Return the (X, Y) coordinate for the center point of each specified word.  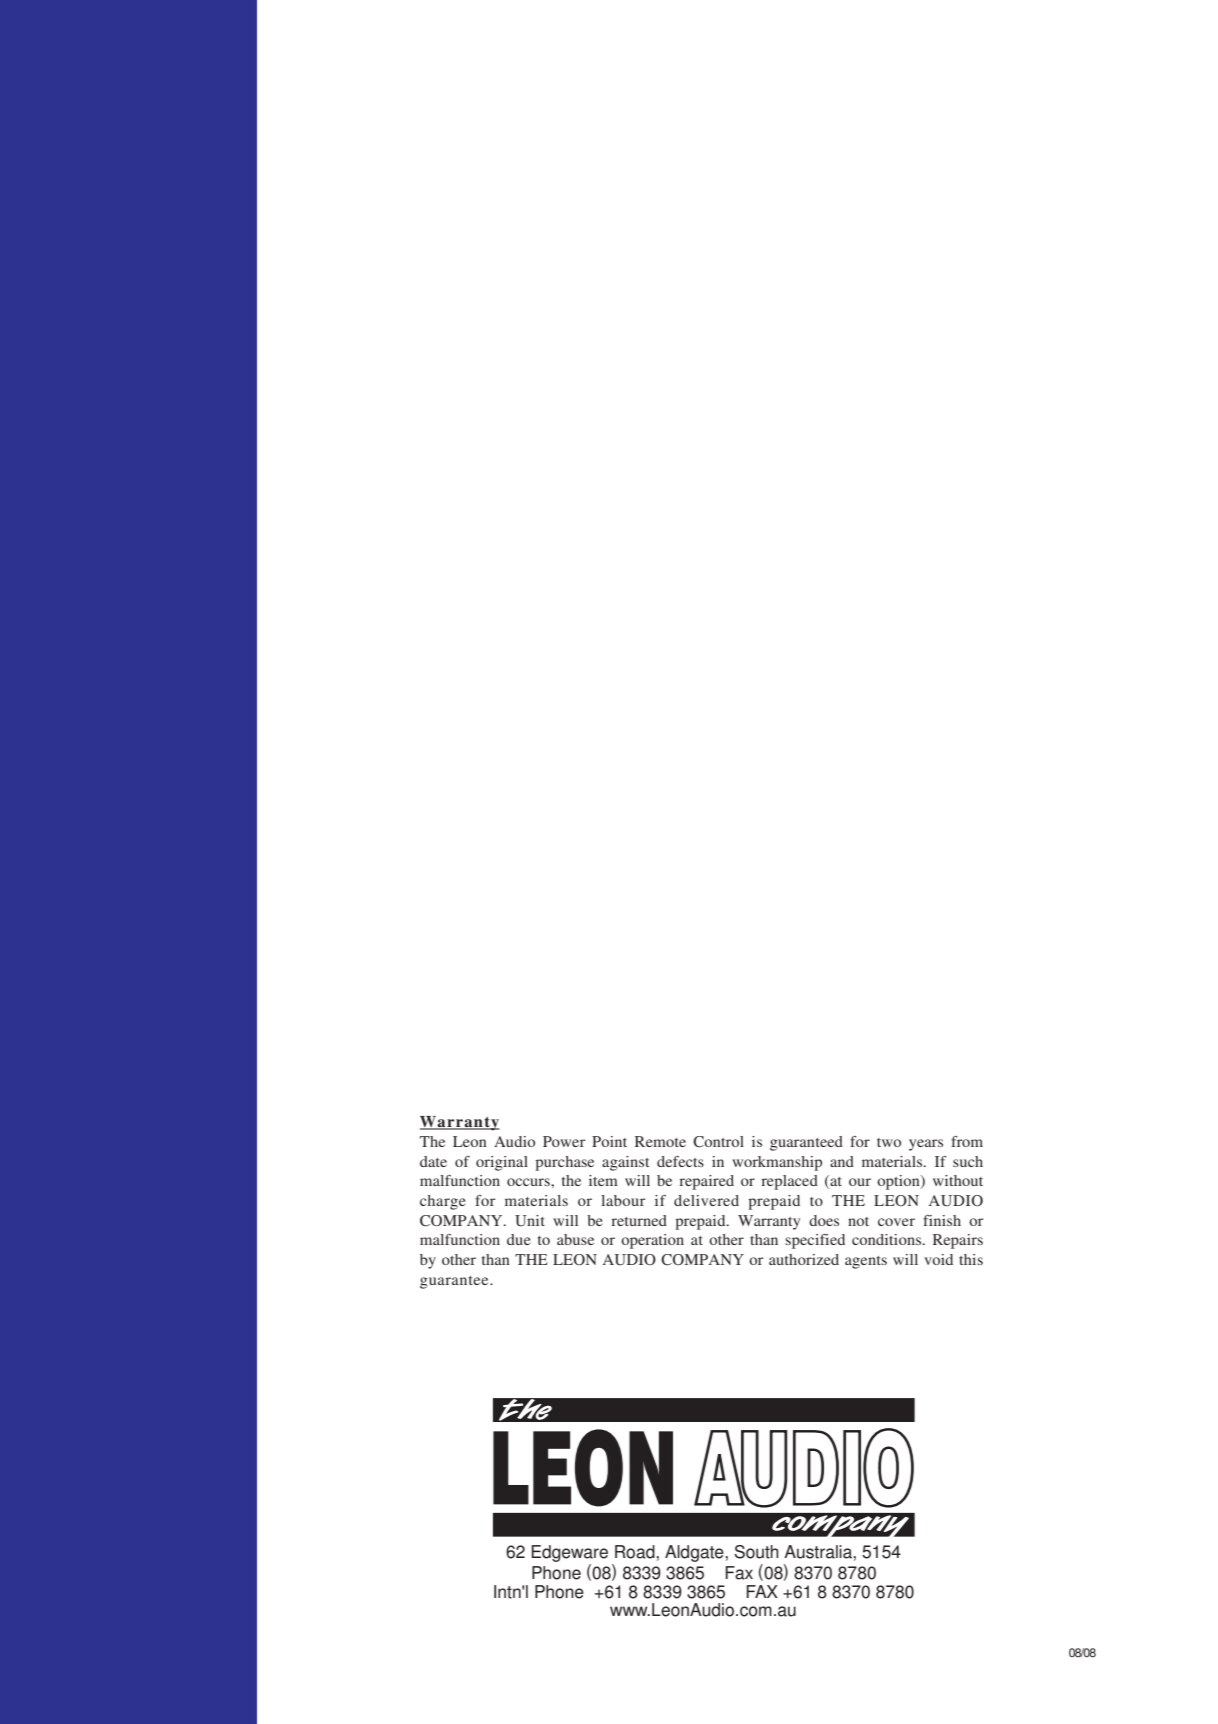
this (971, 1259)
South (757, 1552)
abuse (575, 1239)
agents (866, 1262)
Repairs (958, 1241)
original (502, 1163)
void (938, 1259)
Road (636, 1552)
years (926, 1145)
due (519, 1239)
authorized (804, 1259)
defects (680, 1161)
